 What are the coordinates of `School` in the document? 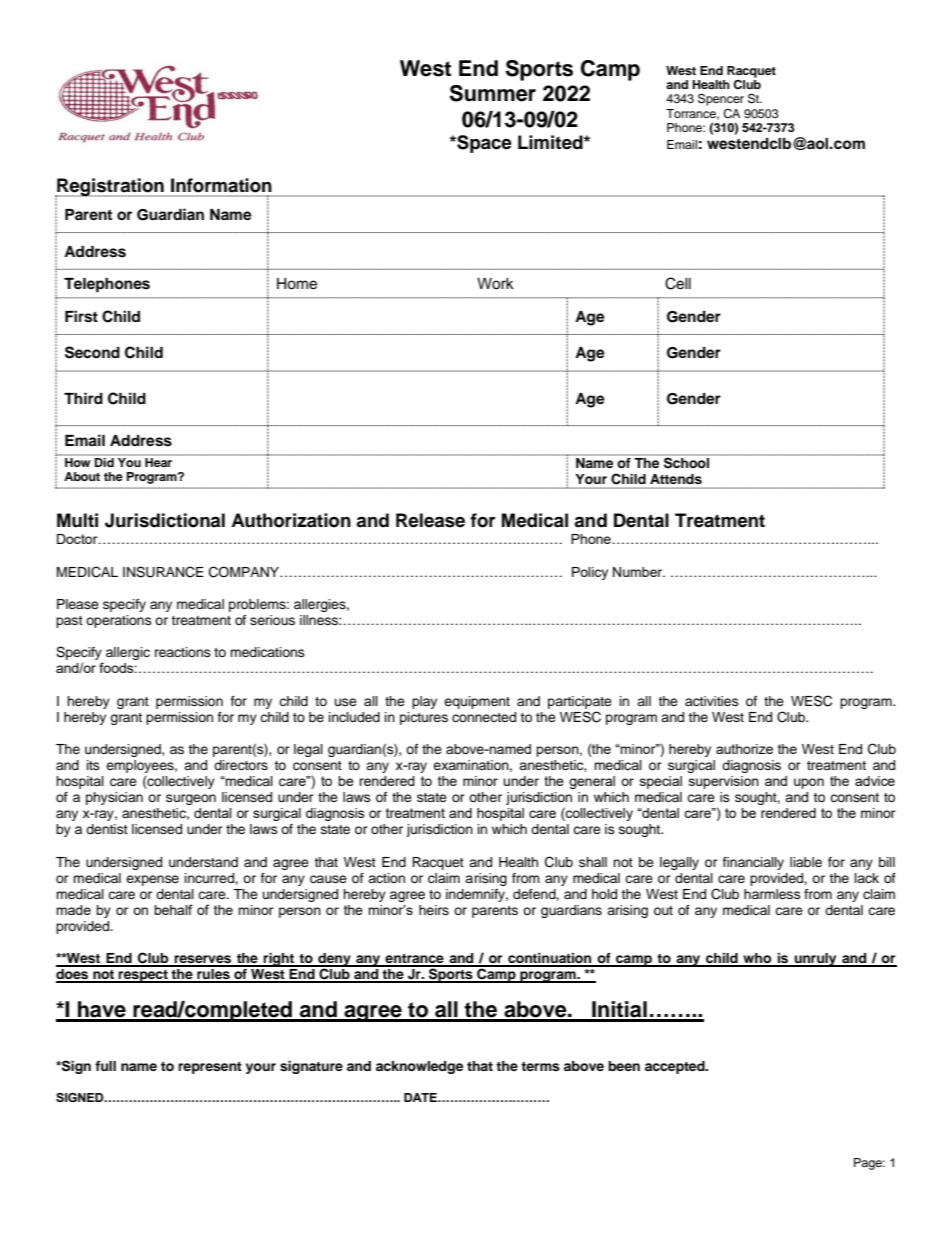 It's located at (686, 463).
